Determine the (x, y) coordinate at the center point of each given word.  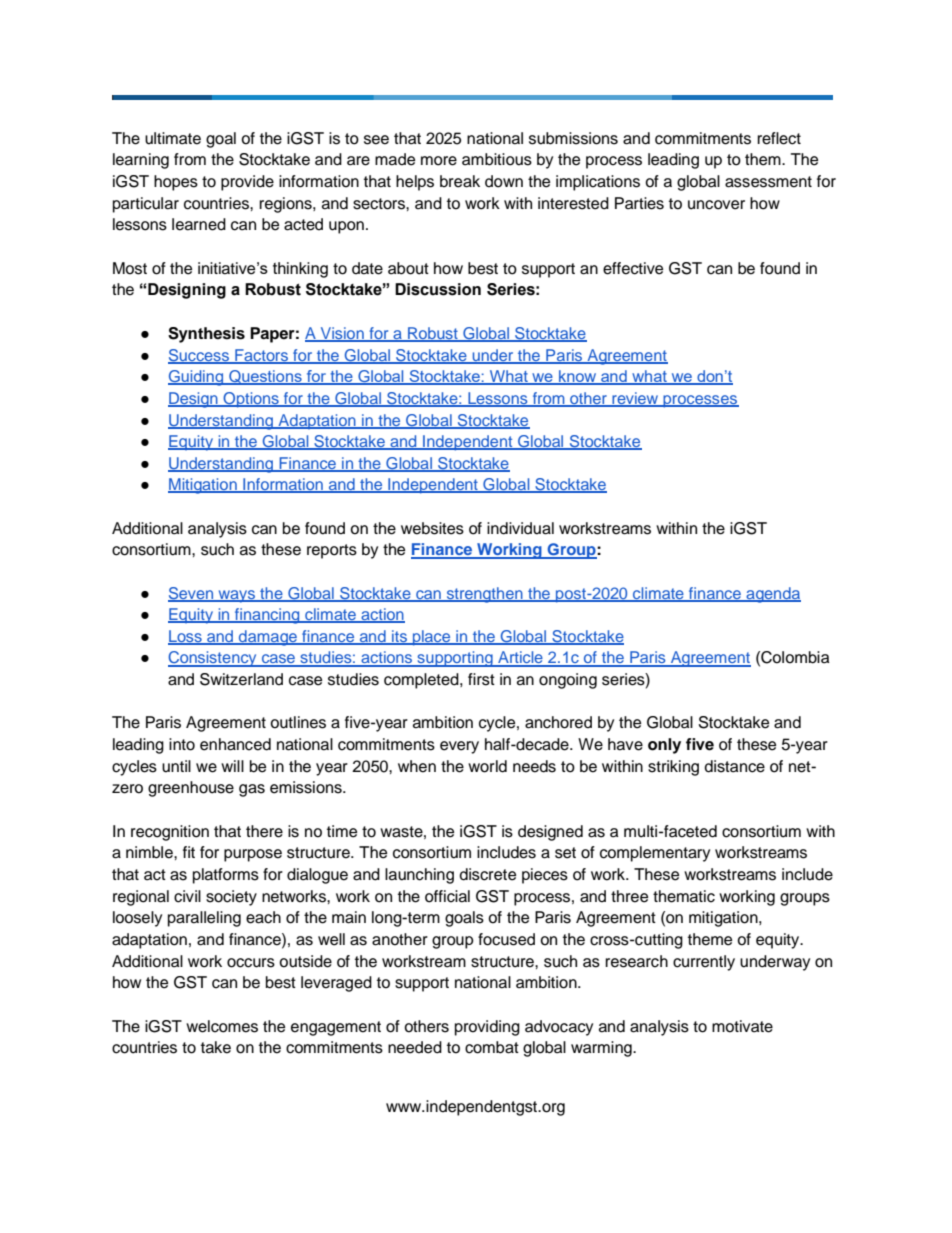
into (182, 744)
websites (432, 528)
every (459, 747)
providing (487, 1028)
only (664, 746)
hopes (176, 183)
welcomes (222, 1026)
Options (251, 400)
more (439, 161)
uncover (716, 205)
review (635, 399)
